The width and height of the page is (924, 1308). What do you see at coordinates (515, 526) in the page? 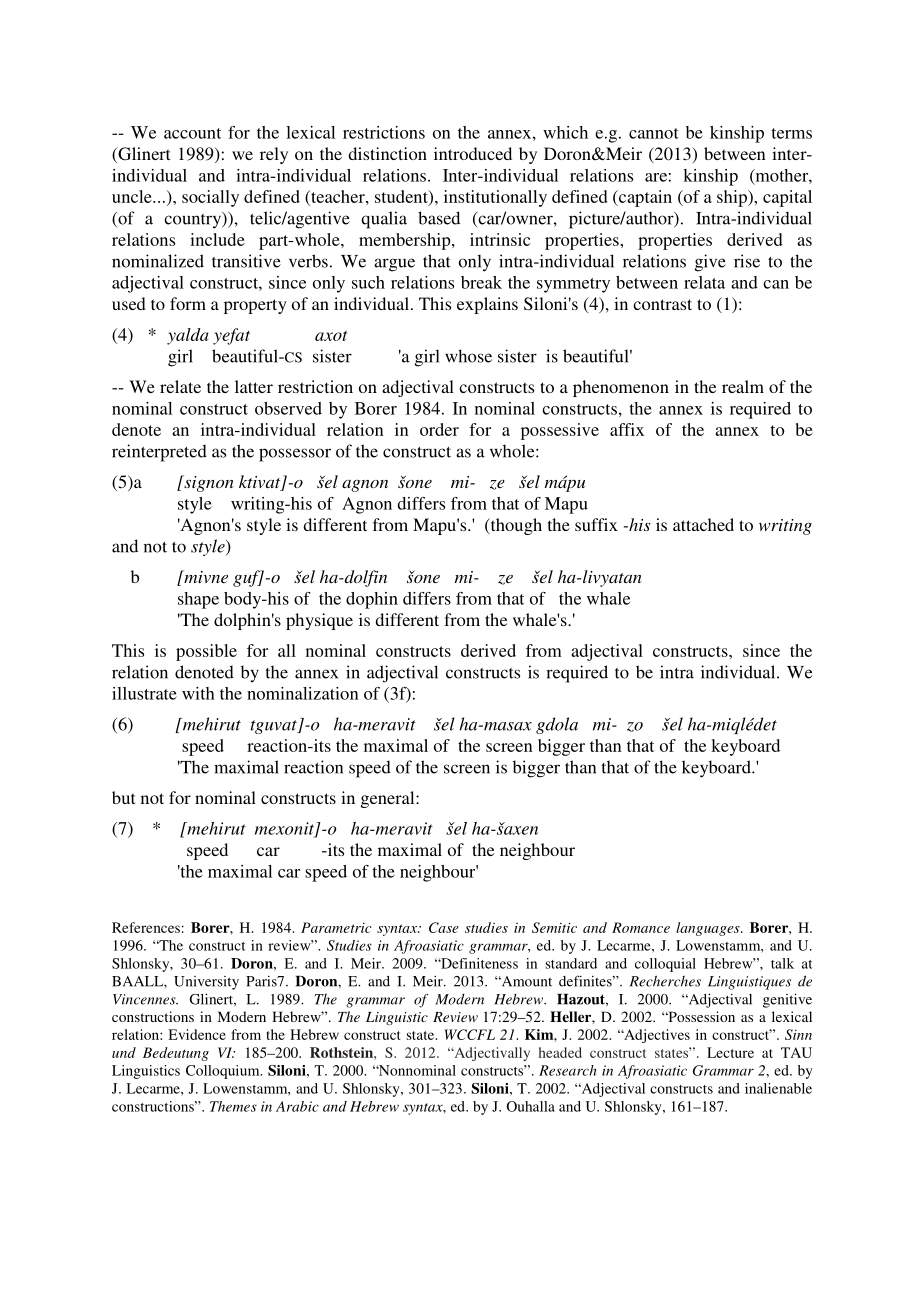
I see `though` at bounding box center [515, 526].
